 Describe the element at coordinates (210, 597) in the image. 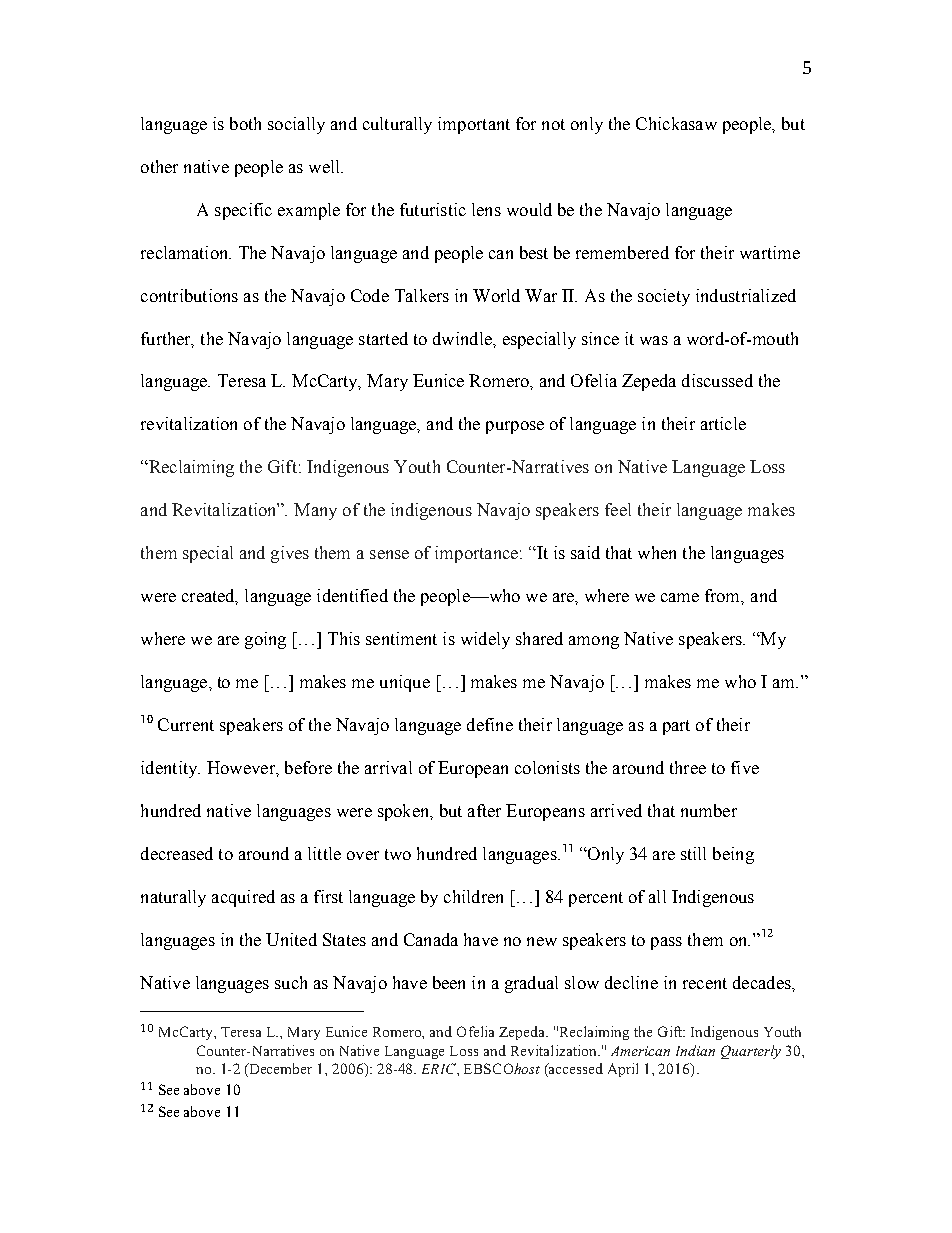

I see `created` at that location.
